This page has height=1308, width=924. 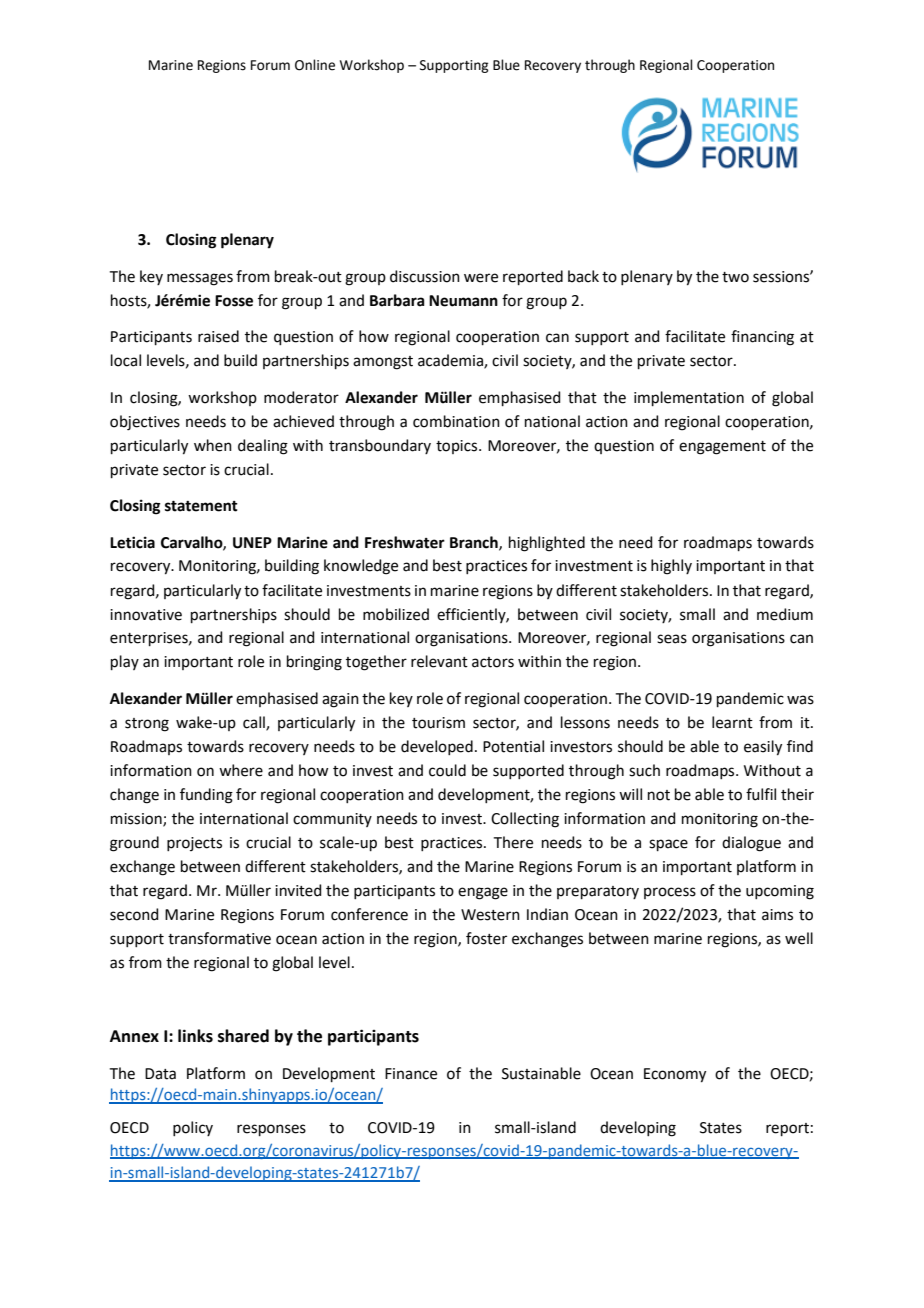 What do you see at coordinates (475, 543) in the page?
I see `Branch` at bounding box center [475, 543].
